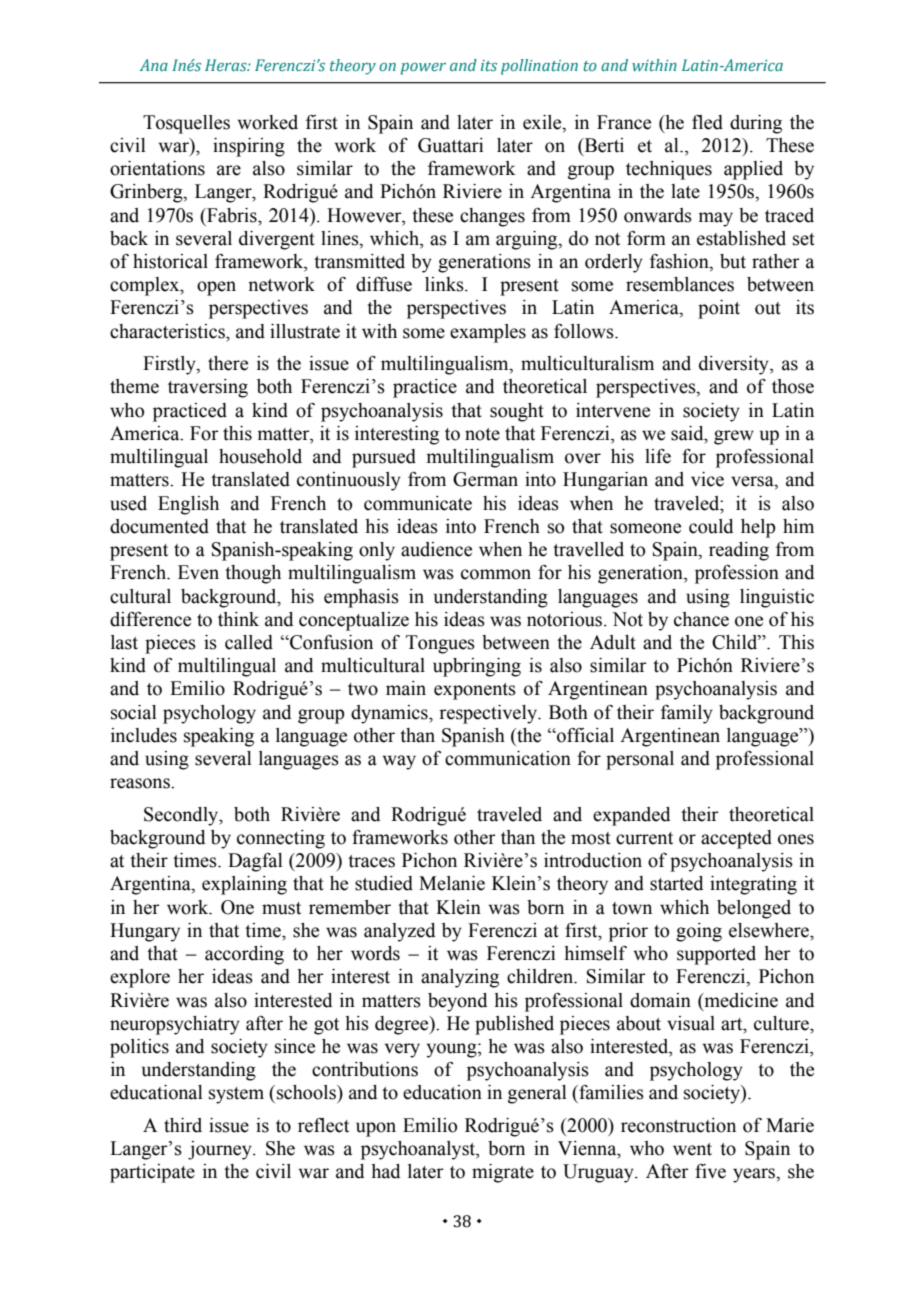  I want to click on migrate, so click(503, 1173).
